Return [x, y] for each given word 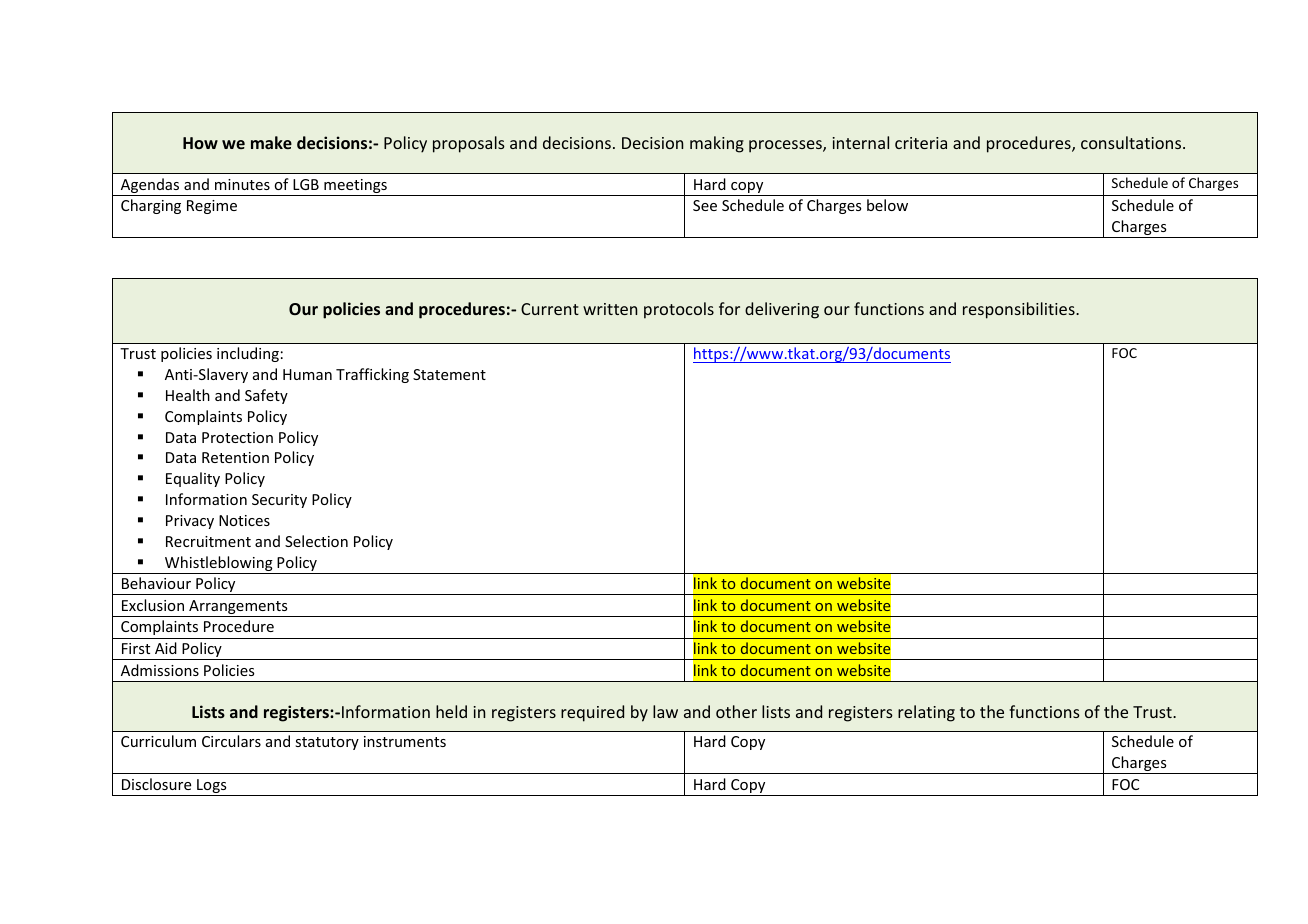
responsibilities [1020, 310]
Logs [212, 787]
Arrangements [238, 608]
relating [926, 713]
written [610, 309]
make [271, 142]
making [717, 144]
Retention [235, 457]
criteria [921, 143]
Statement [449, 374]
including [248, 354]
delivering [782, 310]
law [665, 711]
